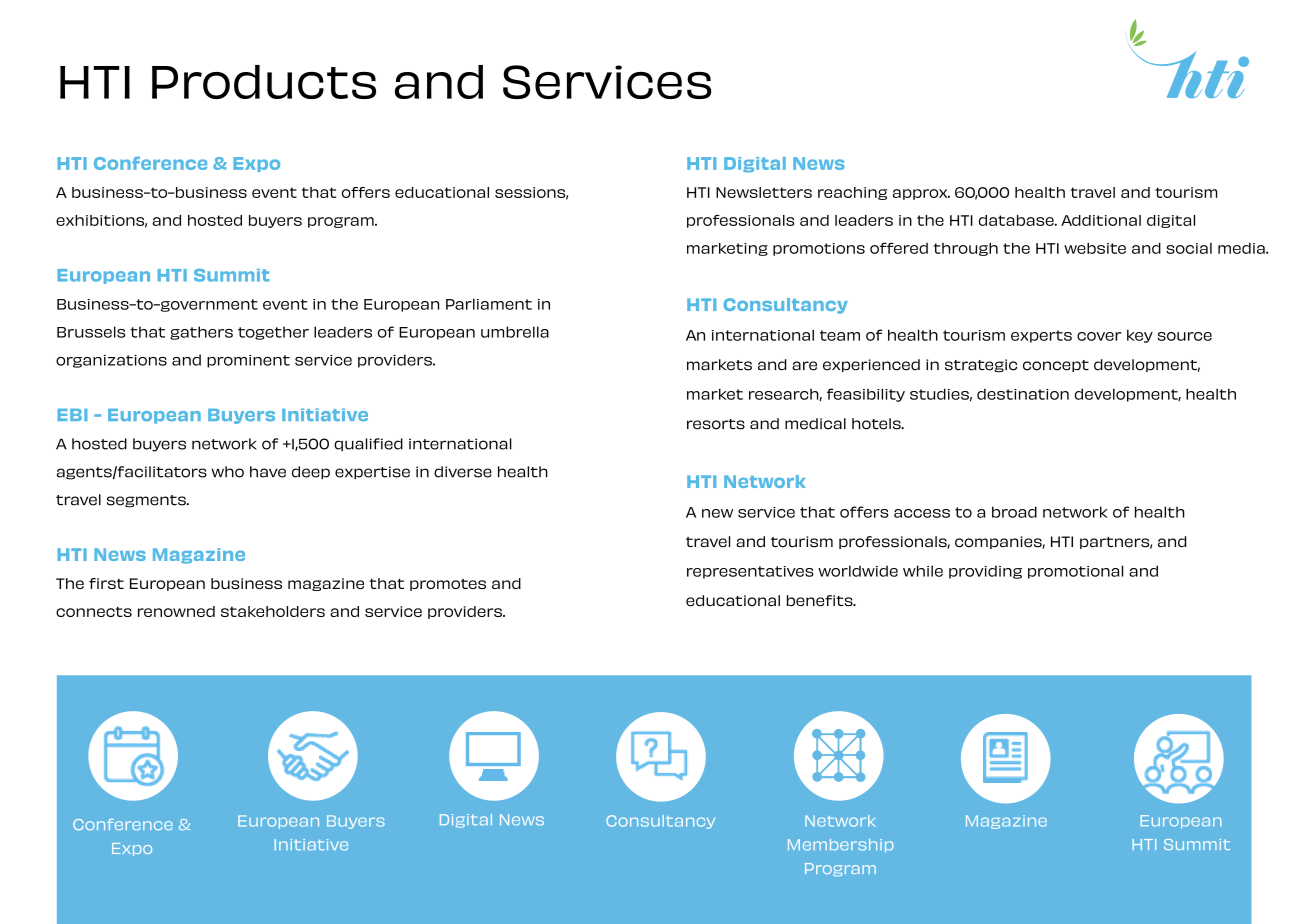 The height and width of the document is (924, 1308). Describe the element at coordinates (821, 601) in the document. I see `benefits` at that location.
